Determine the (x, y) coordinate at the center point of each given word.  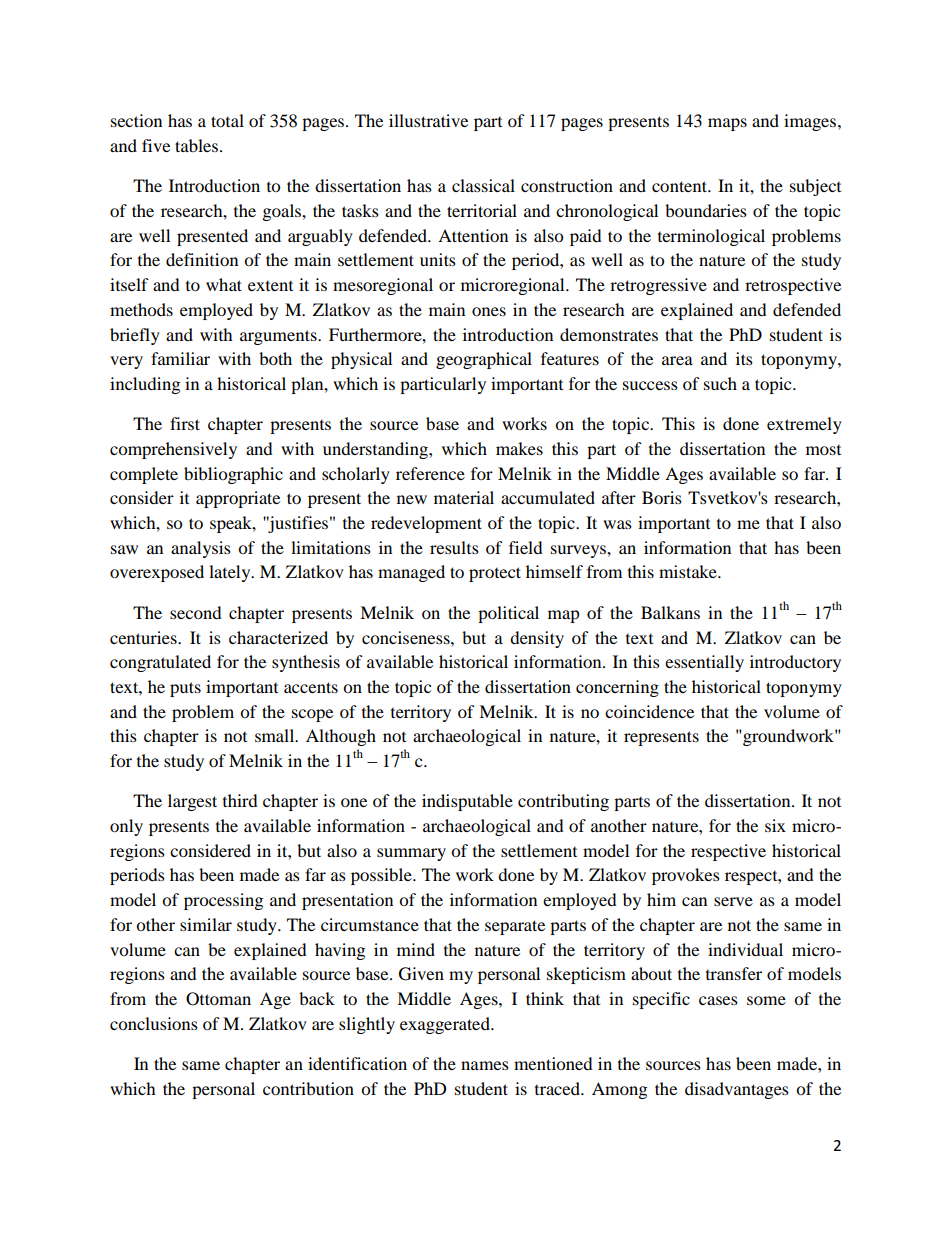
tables (196, 145)
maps (727, 124)
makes (519, 448)
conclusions (154, 1023)
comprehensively (173, 450)
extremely (804, 425)
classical (483, 185)
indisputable (467, 802)
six (775, 825)
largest (192, 802)
